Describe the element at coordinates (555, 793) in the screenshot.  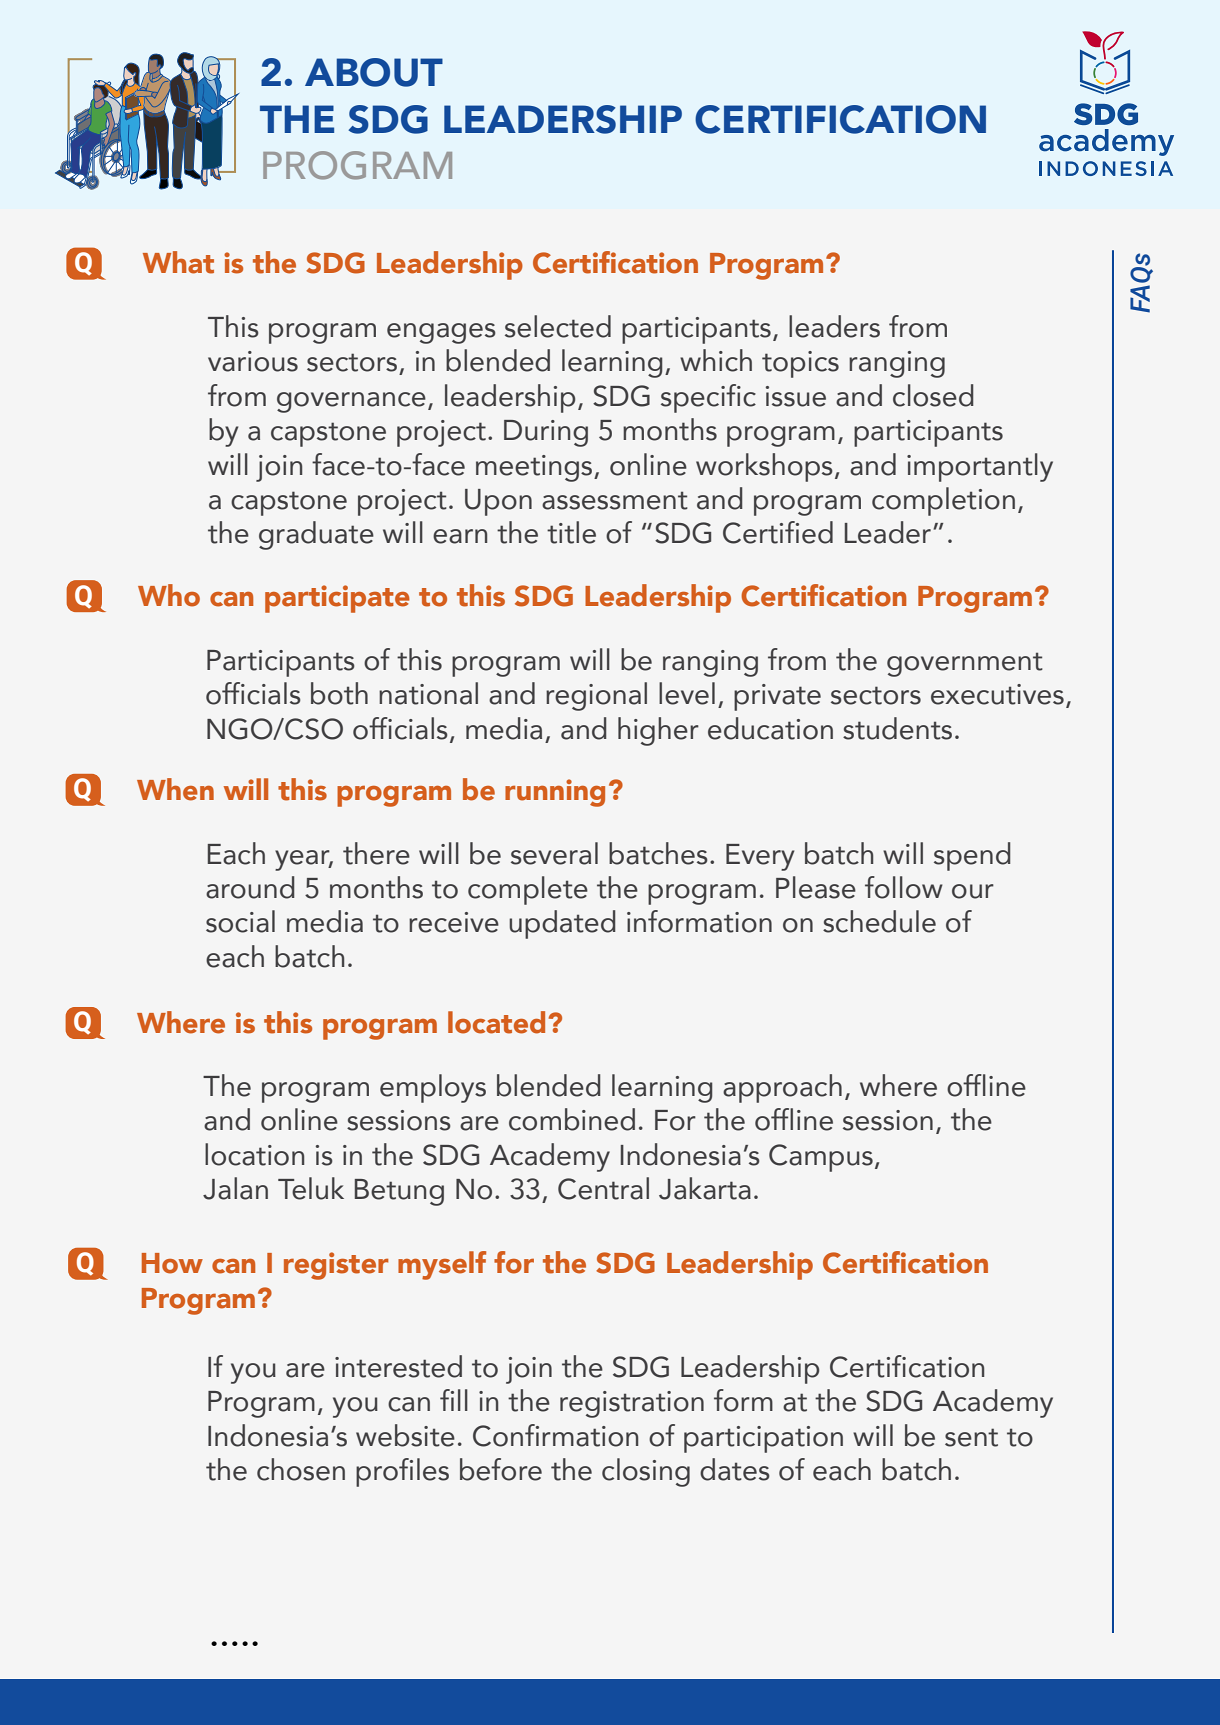
I see `running` at that location.
